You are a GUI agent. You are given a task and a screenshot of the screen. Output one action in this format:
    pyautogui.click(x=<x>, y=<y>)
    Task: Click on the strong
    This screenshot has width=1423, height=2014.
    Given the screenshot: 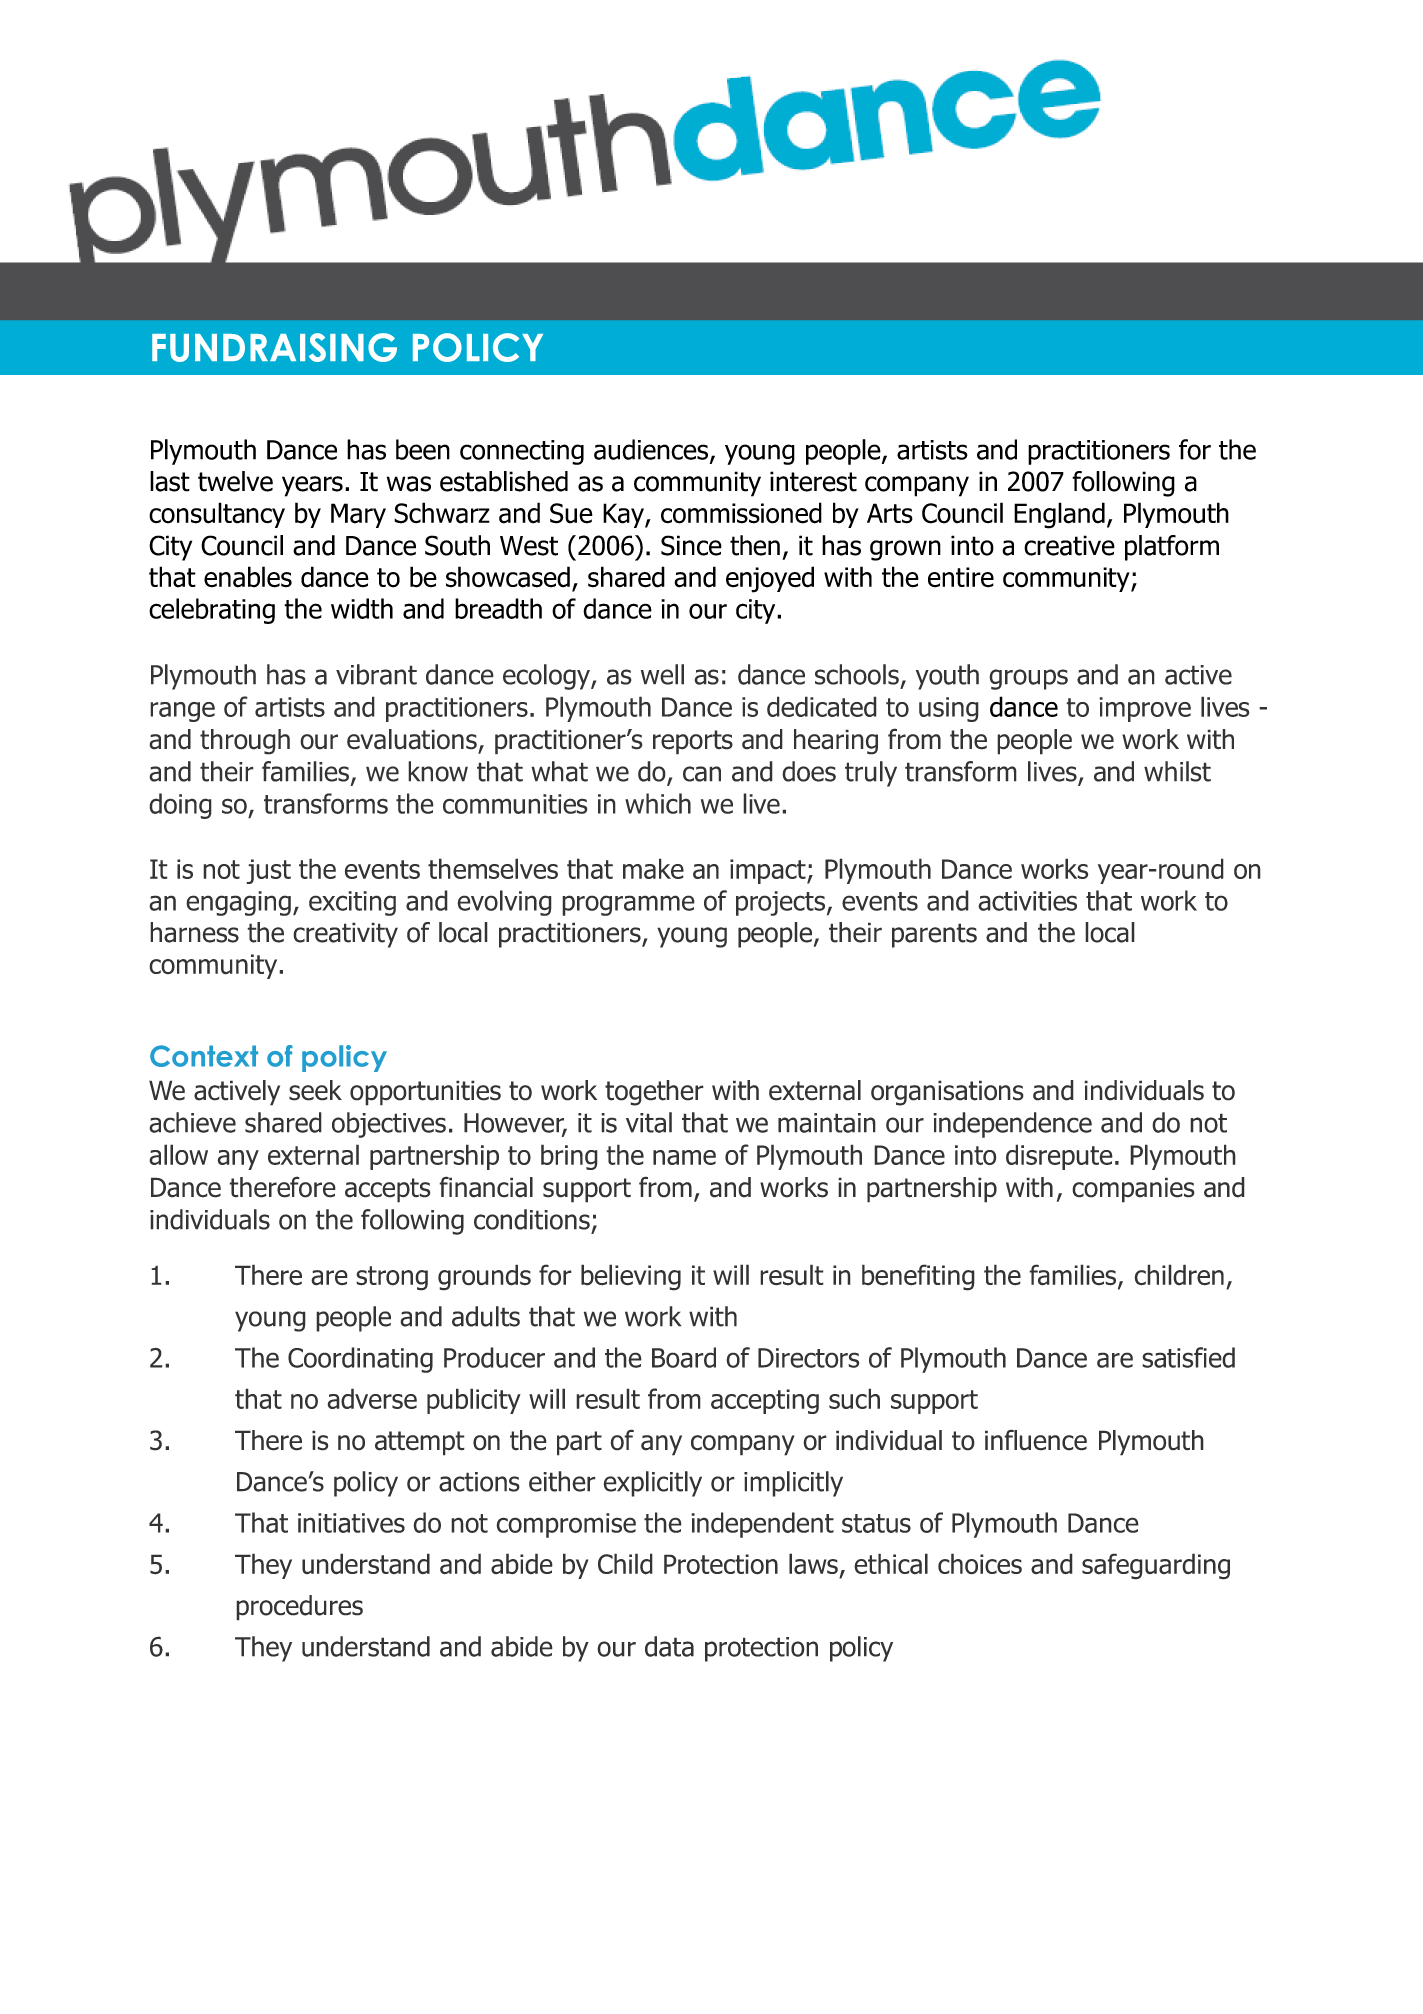 What is the action you would take?
    pyautogui.click(x=392, y=1278)
